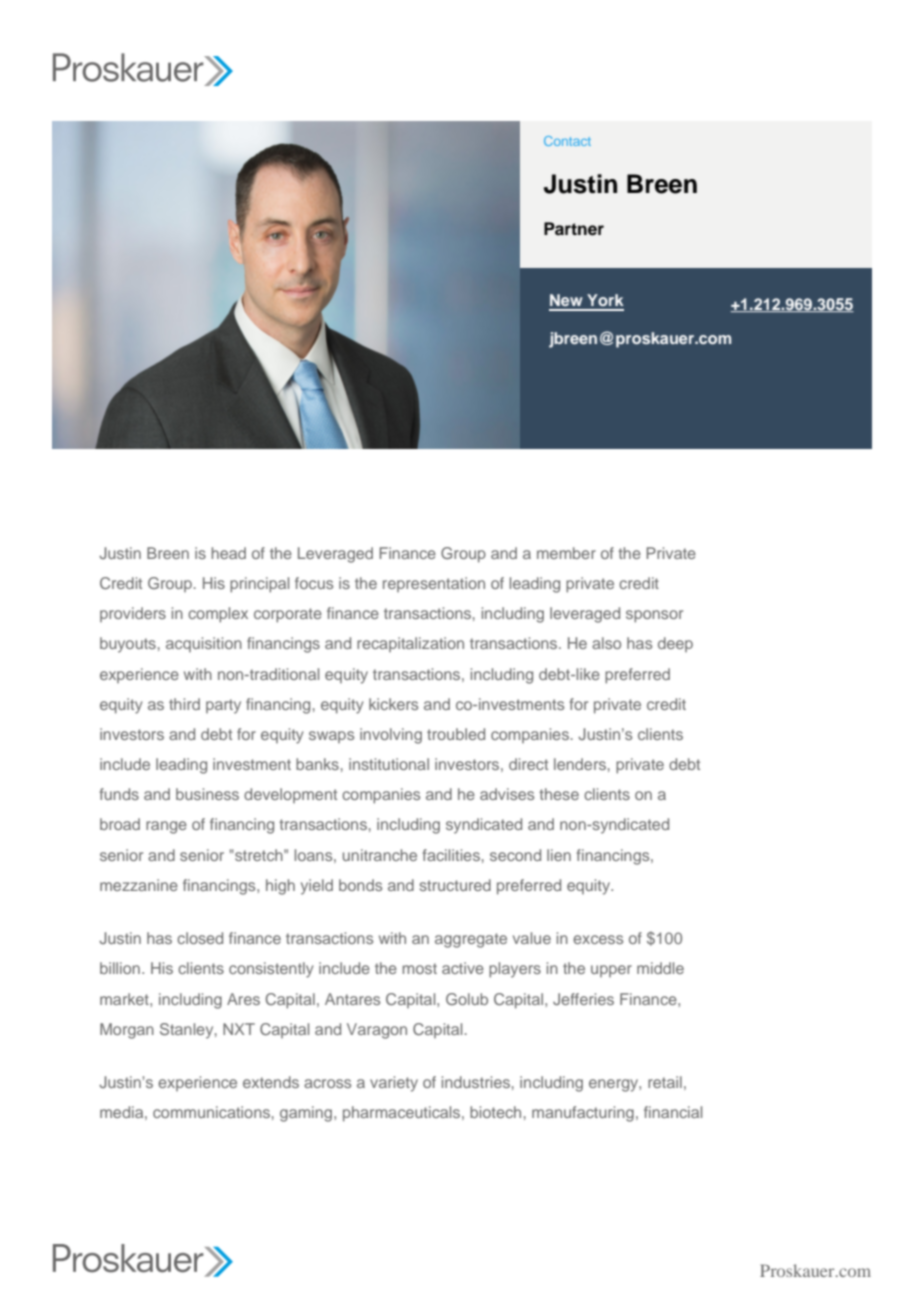 Image resolution: width=924 pixels, height=1308 pixels. What do you see at coordinates (393, 704) in the page?
I see `kickers` at bounding box center [393, 704].
